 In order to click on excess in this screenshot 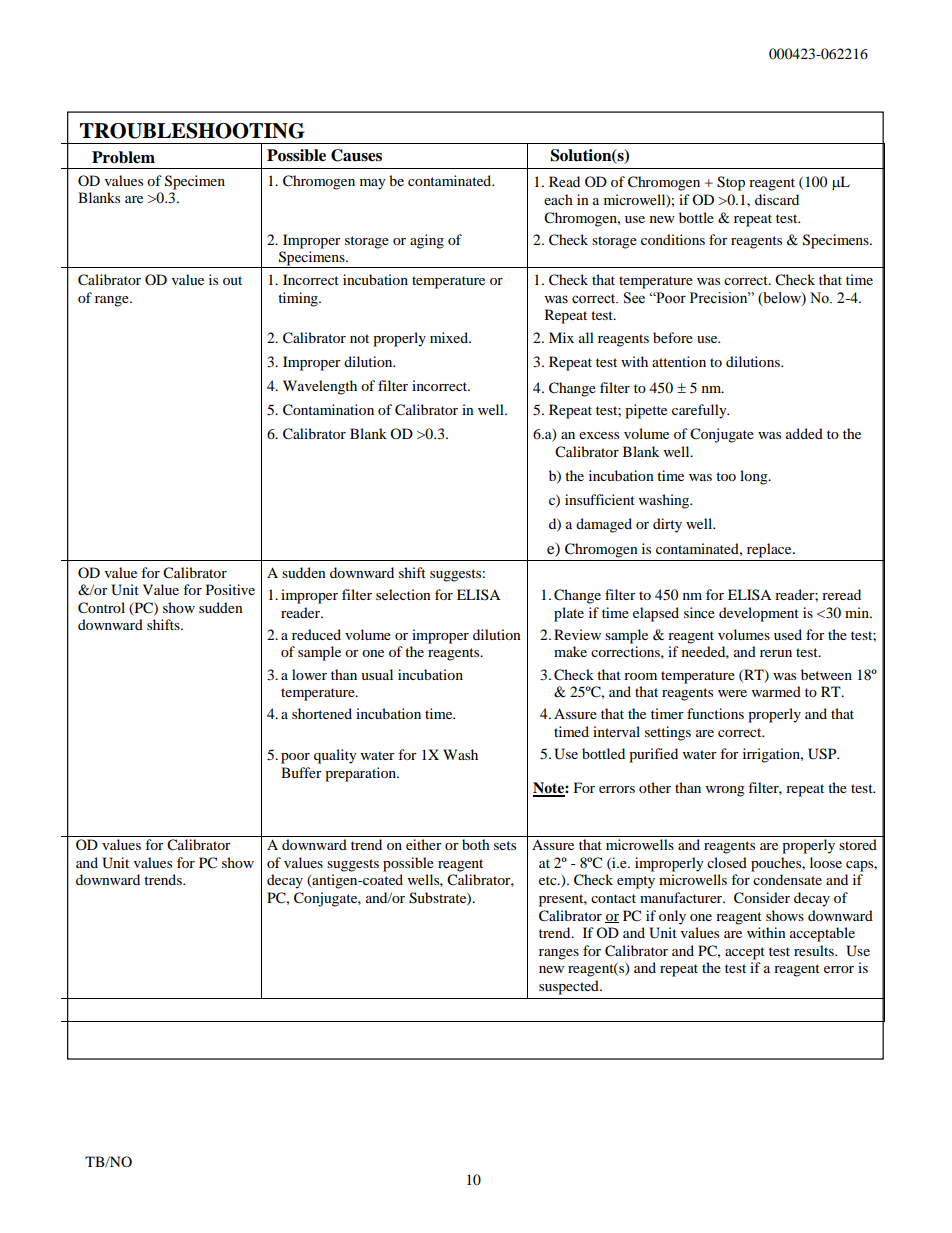, I will do `click(599, 435)`.
